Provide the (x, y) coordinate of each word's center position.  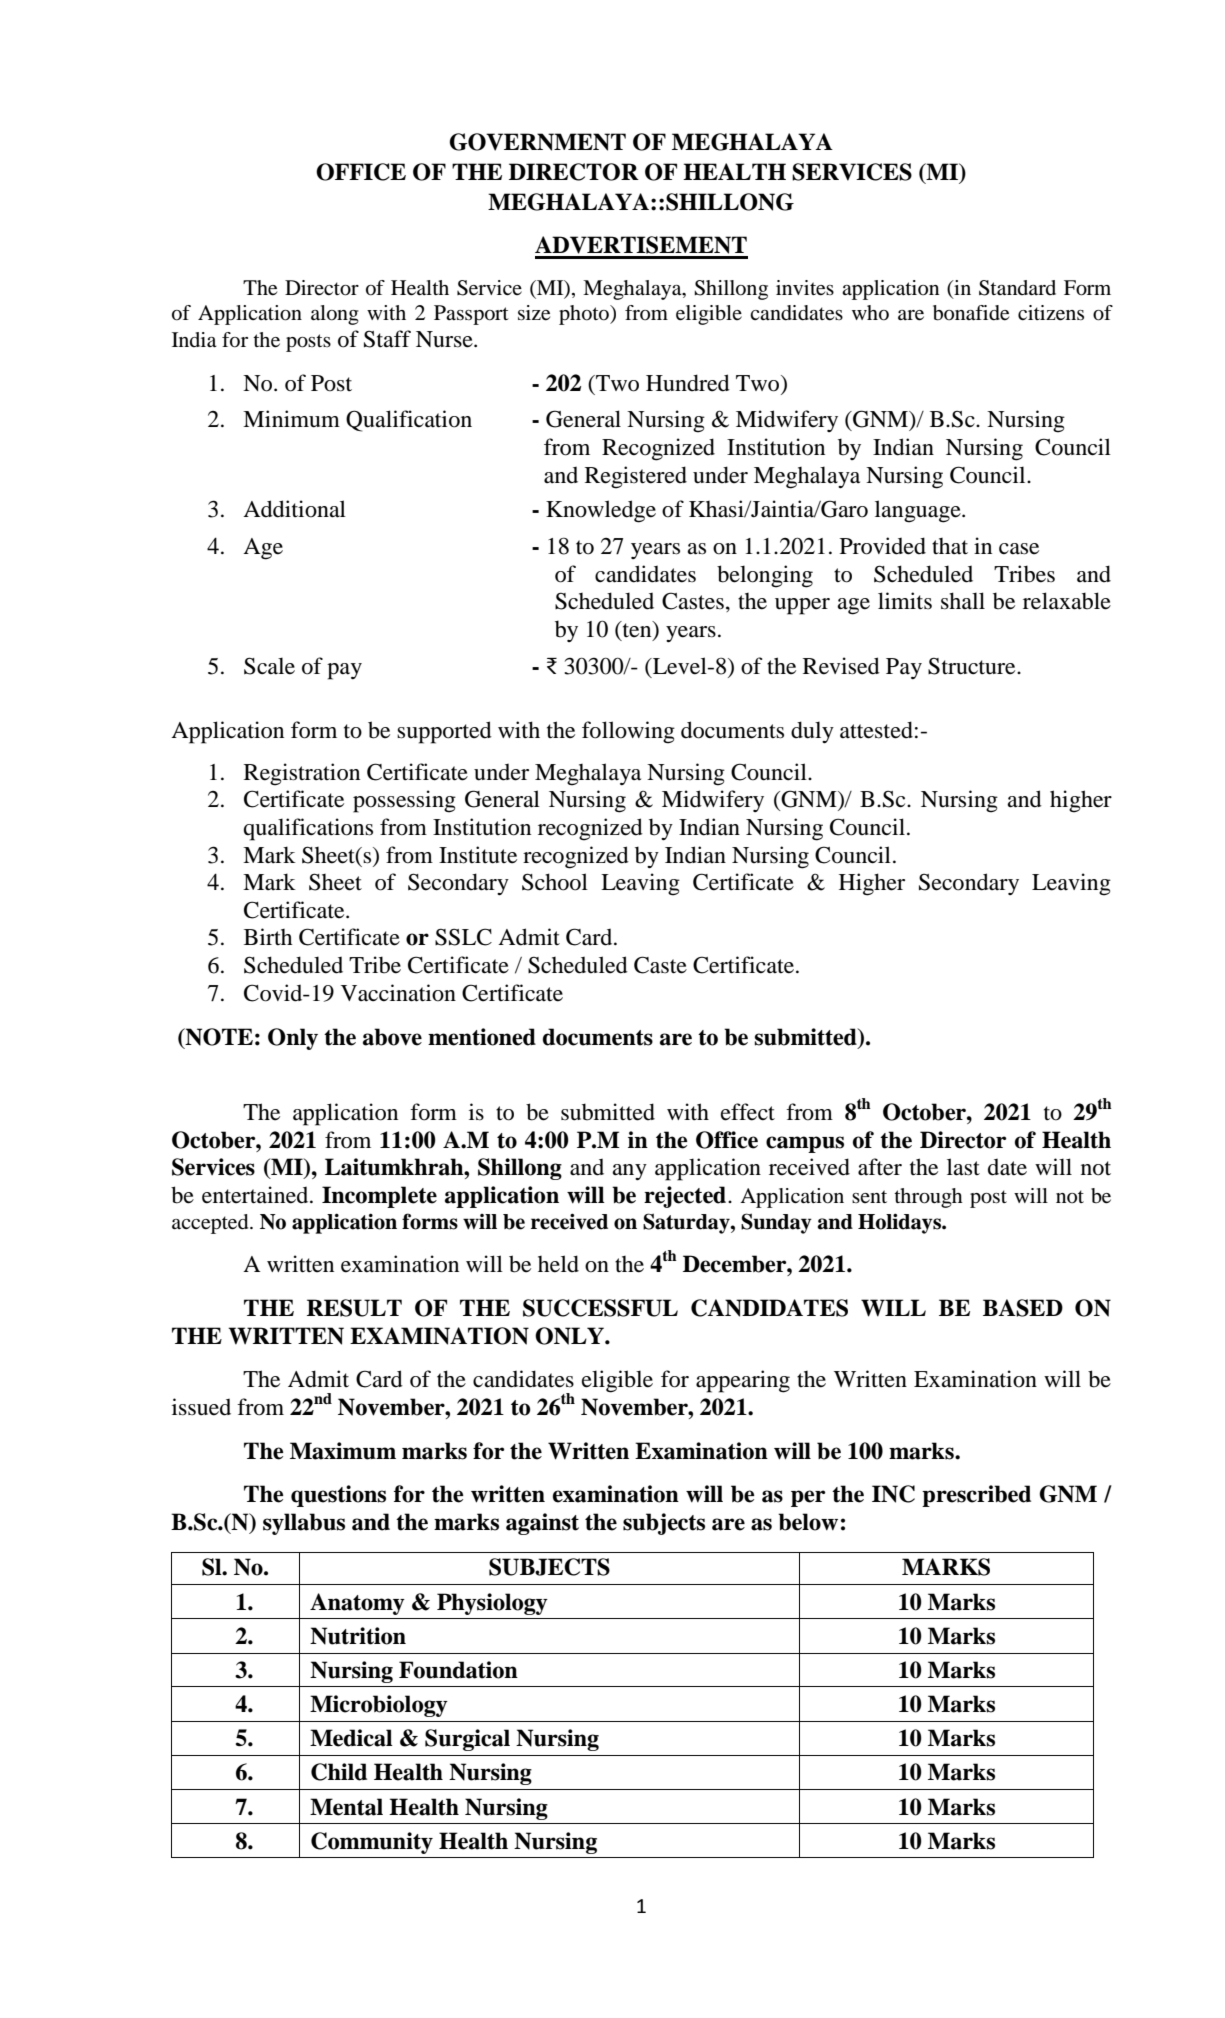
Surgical (467, 1740)
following (628, 732)
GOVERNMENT (537, 142)
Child (339, 1772)
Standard (1017, 288)
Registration (302, 774)
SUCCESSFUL (600, 1308)
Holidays (900, 1223)
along (335, 315)
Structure (973, 666)
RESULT (354, 1308)
